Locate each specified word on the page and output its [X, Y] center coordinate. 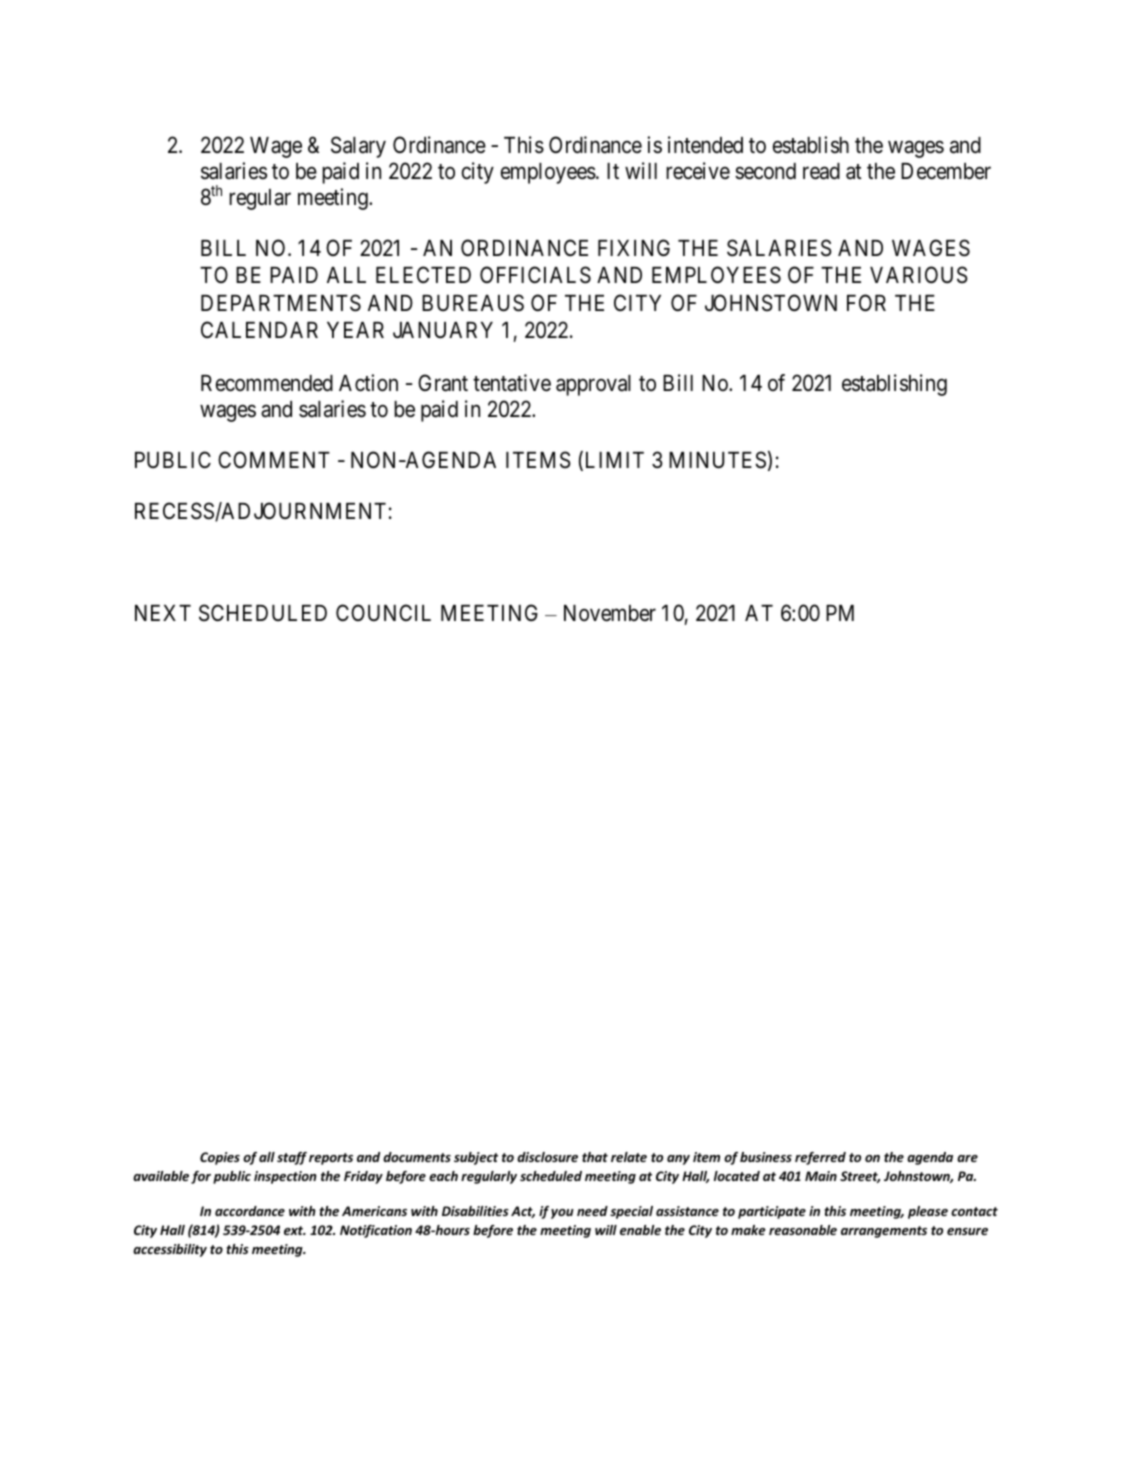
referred [820, 1158]
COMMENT [274, 459]
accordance [250, 1211]
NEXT [163, 613]
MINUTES [717, 460]
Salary [358, 147]
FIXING [634, 247]
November [610, 613]
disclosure [547, 1157]
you [562, 1214]
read [821, 171]
